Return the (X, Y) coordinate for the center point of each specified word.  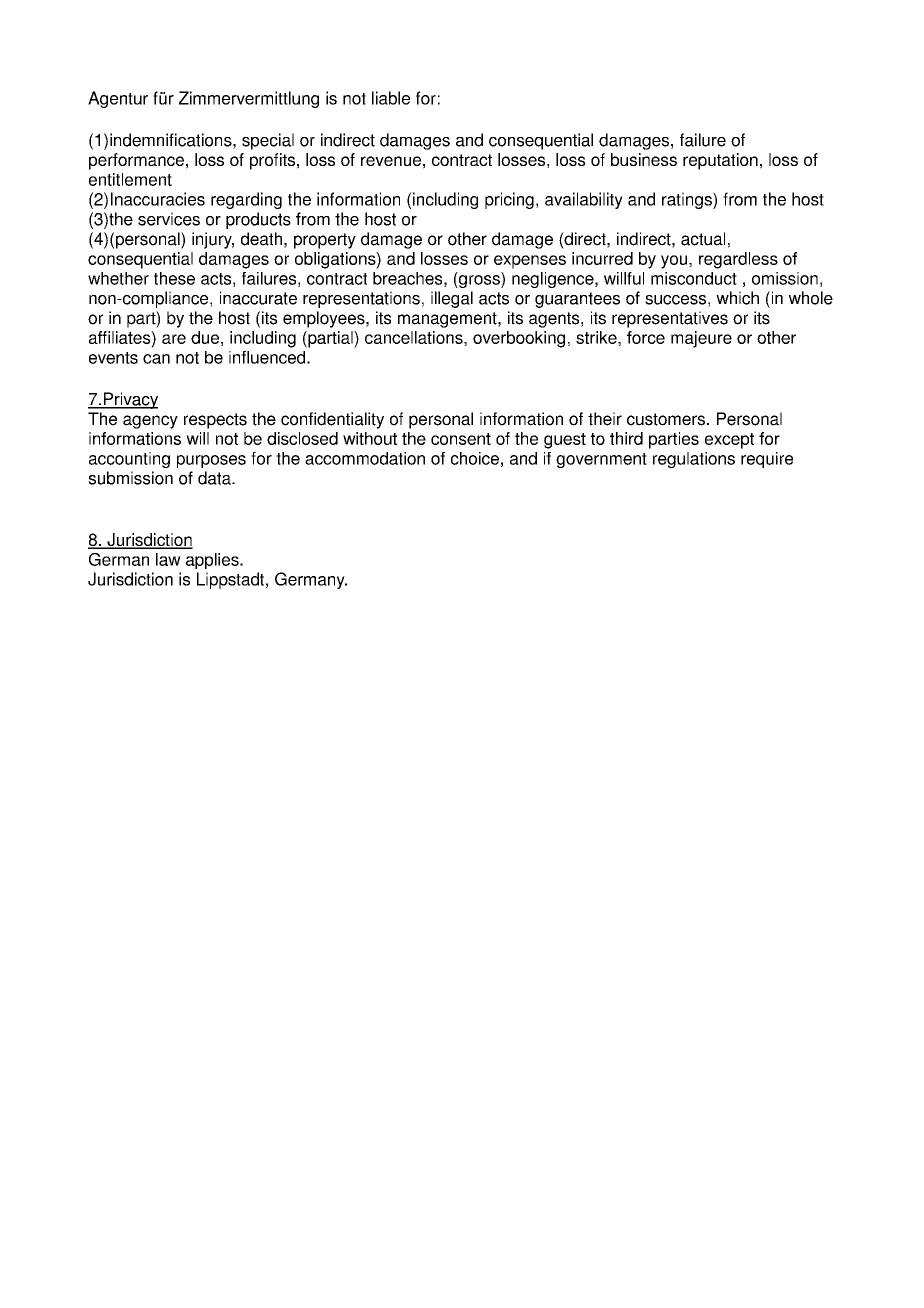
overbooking (519, 339)
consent (461, 439)
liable (391, 98)
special (268, 141)
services (169, 219)
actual (703, 239)
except (729, 441)
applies (213, 561)
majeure (701, 339)
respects (215, 421)
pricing (509, 200)
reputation (720, 161)
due (205, 337)
